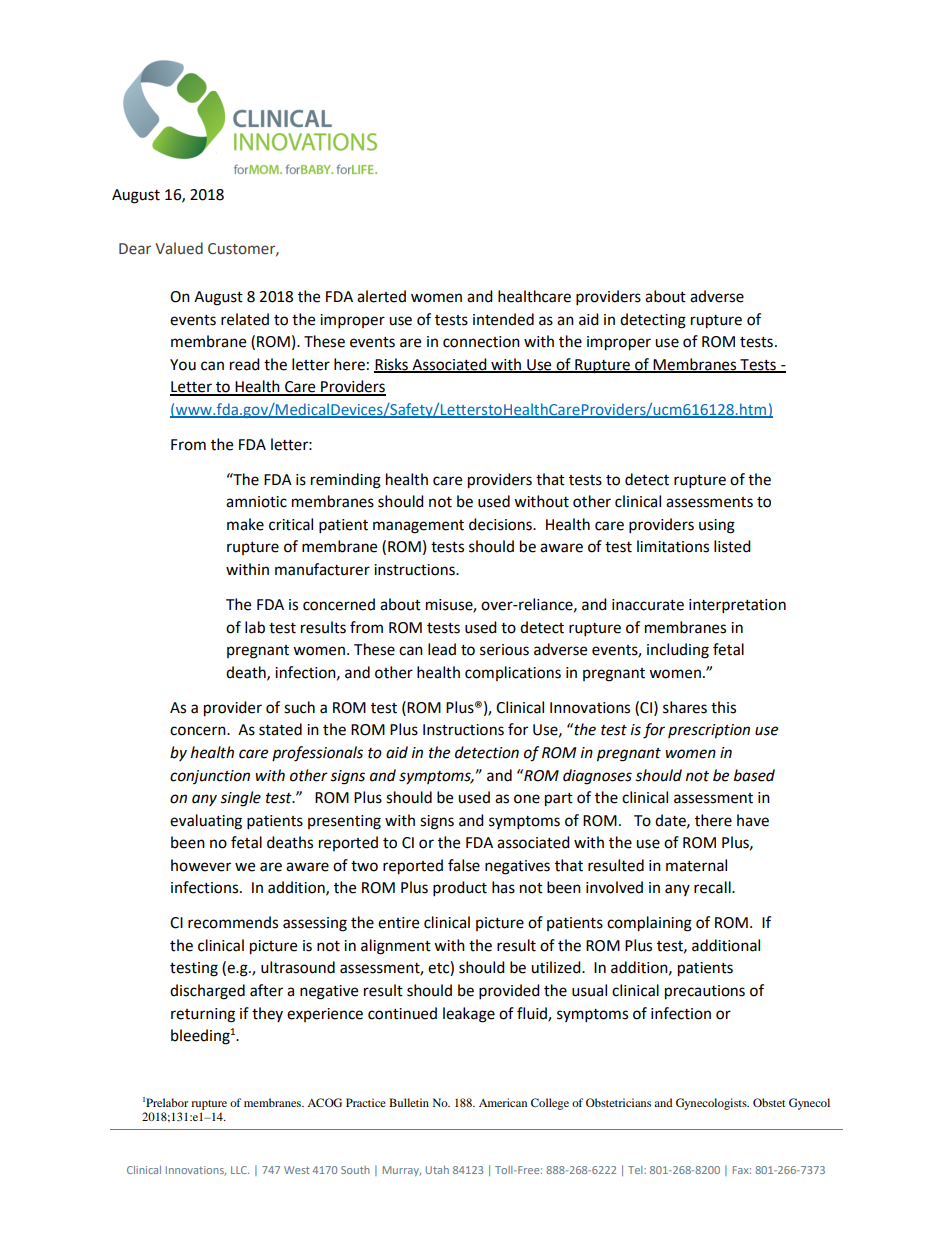  I want to click on Utah, so click(437, 1170).
